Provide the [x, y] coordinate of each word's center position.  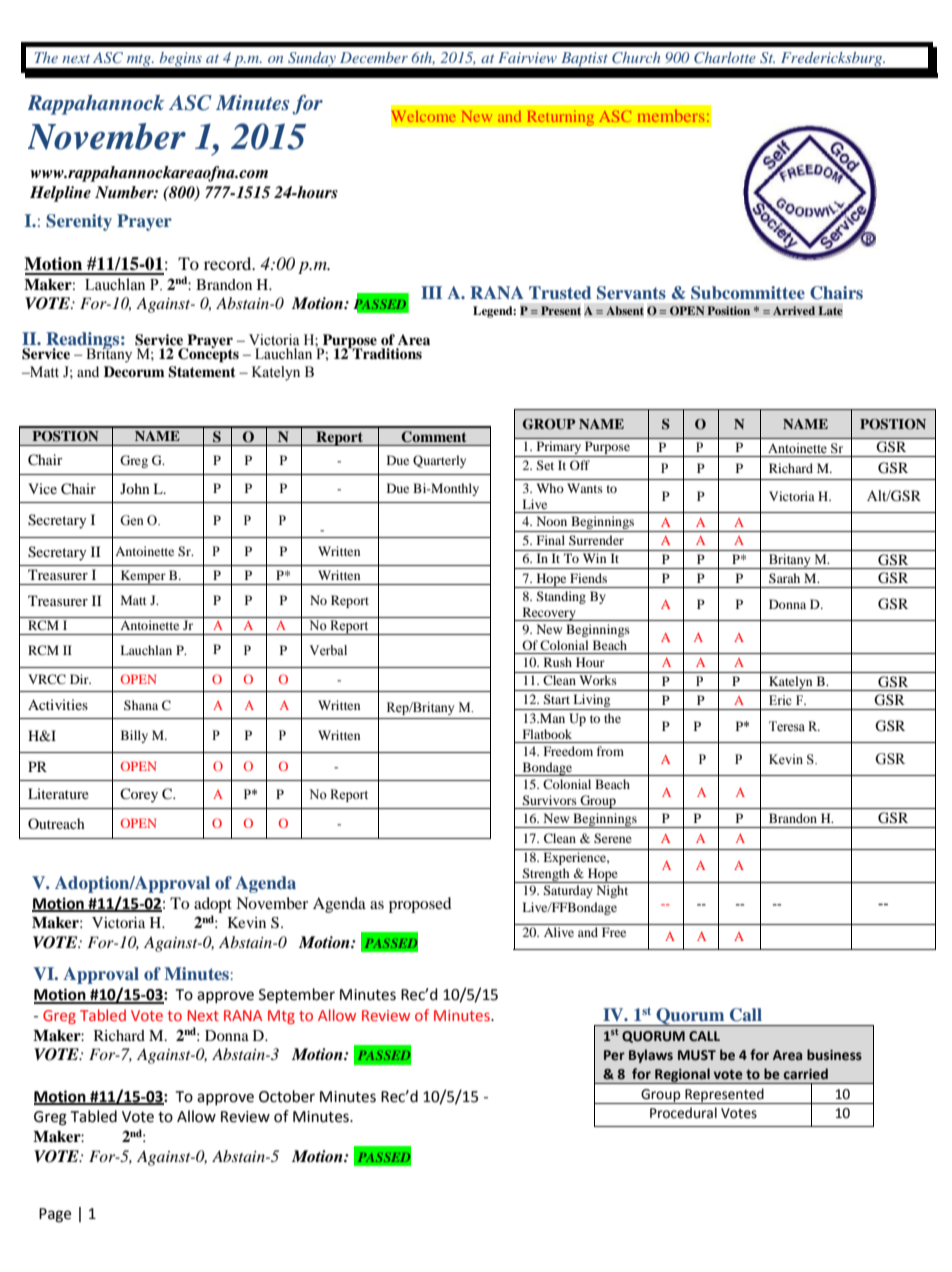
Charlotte [725, 58]
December [374, 57]
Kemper [143, 577]
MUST [697, 1055]
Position [728, 310]
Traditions [386, 353]
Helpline [60, 194]
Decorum [134, 371]
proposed [420, 905]
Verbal [328, 650]
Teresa [787, 726]
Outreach [56, 823]
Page [55, 1215]
